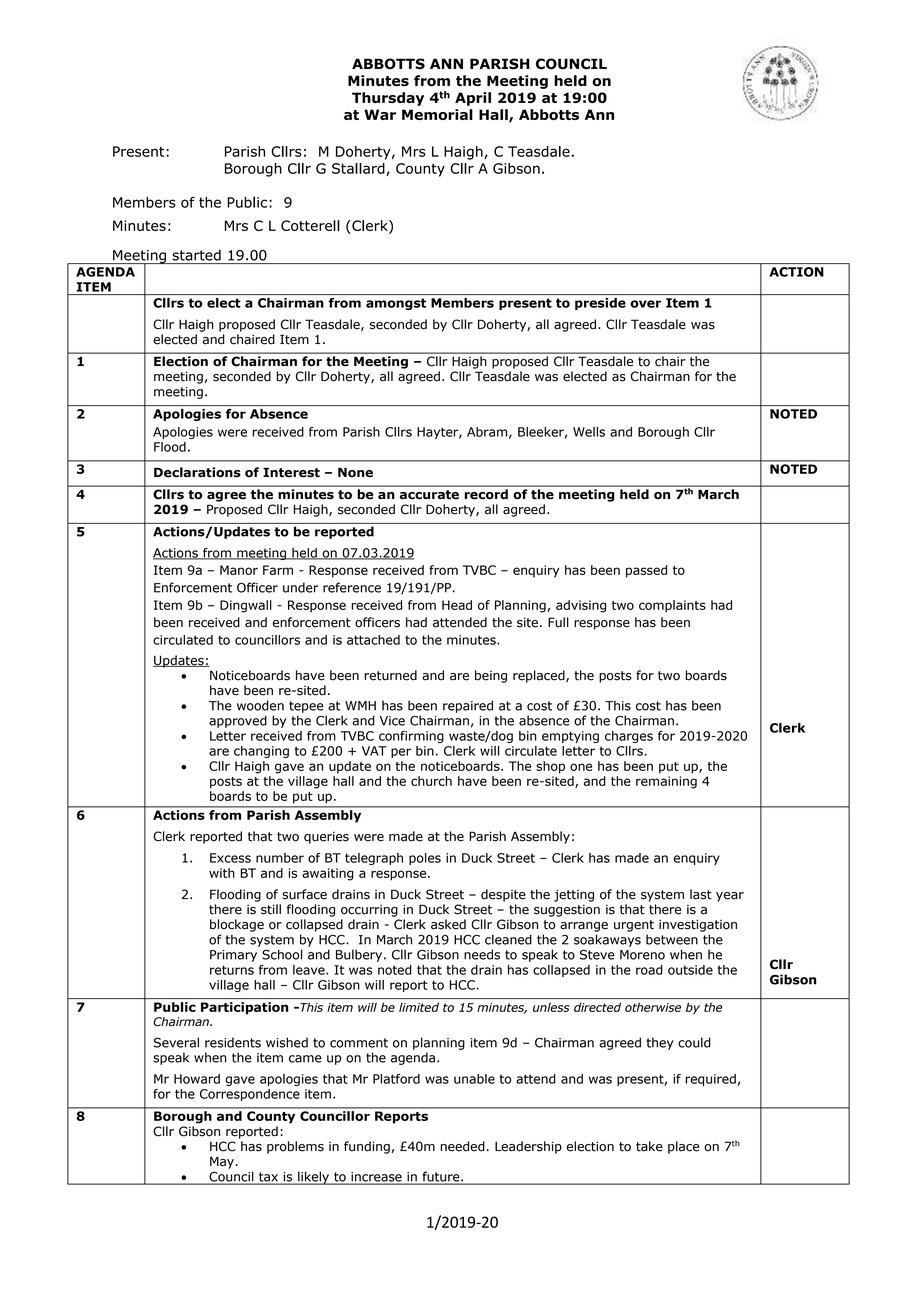 This screenshot has width=924, height=1308. Describe the element at coordinates (701, 894) in the screenshot. I see `last` at that location.
